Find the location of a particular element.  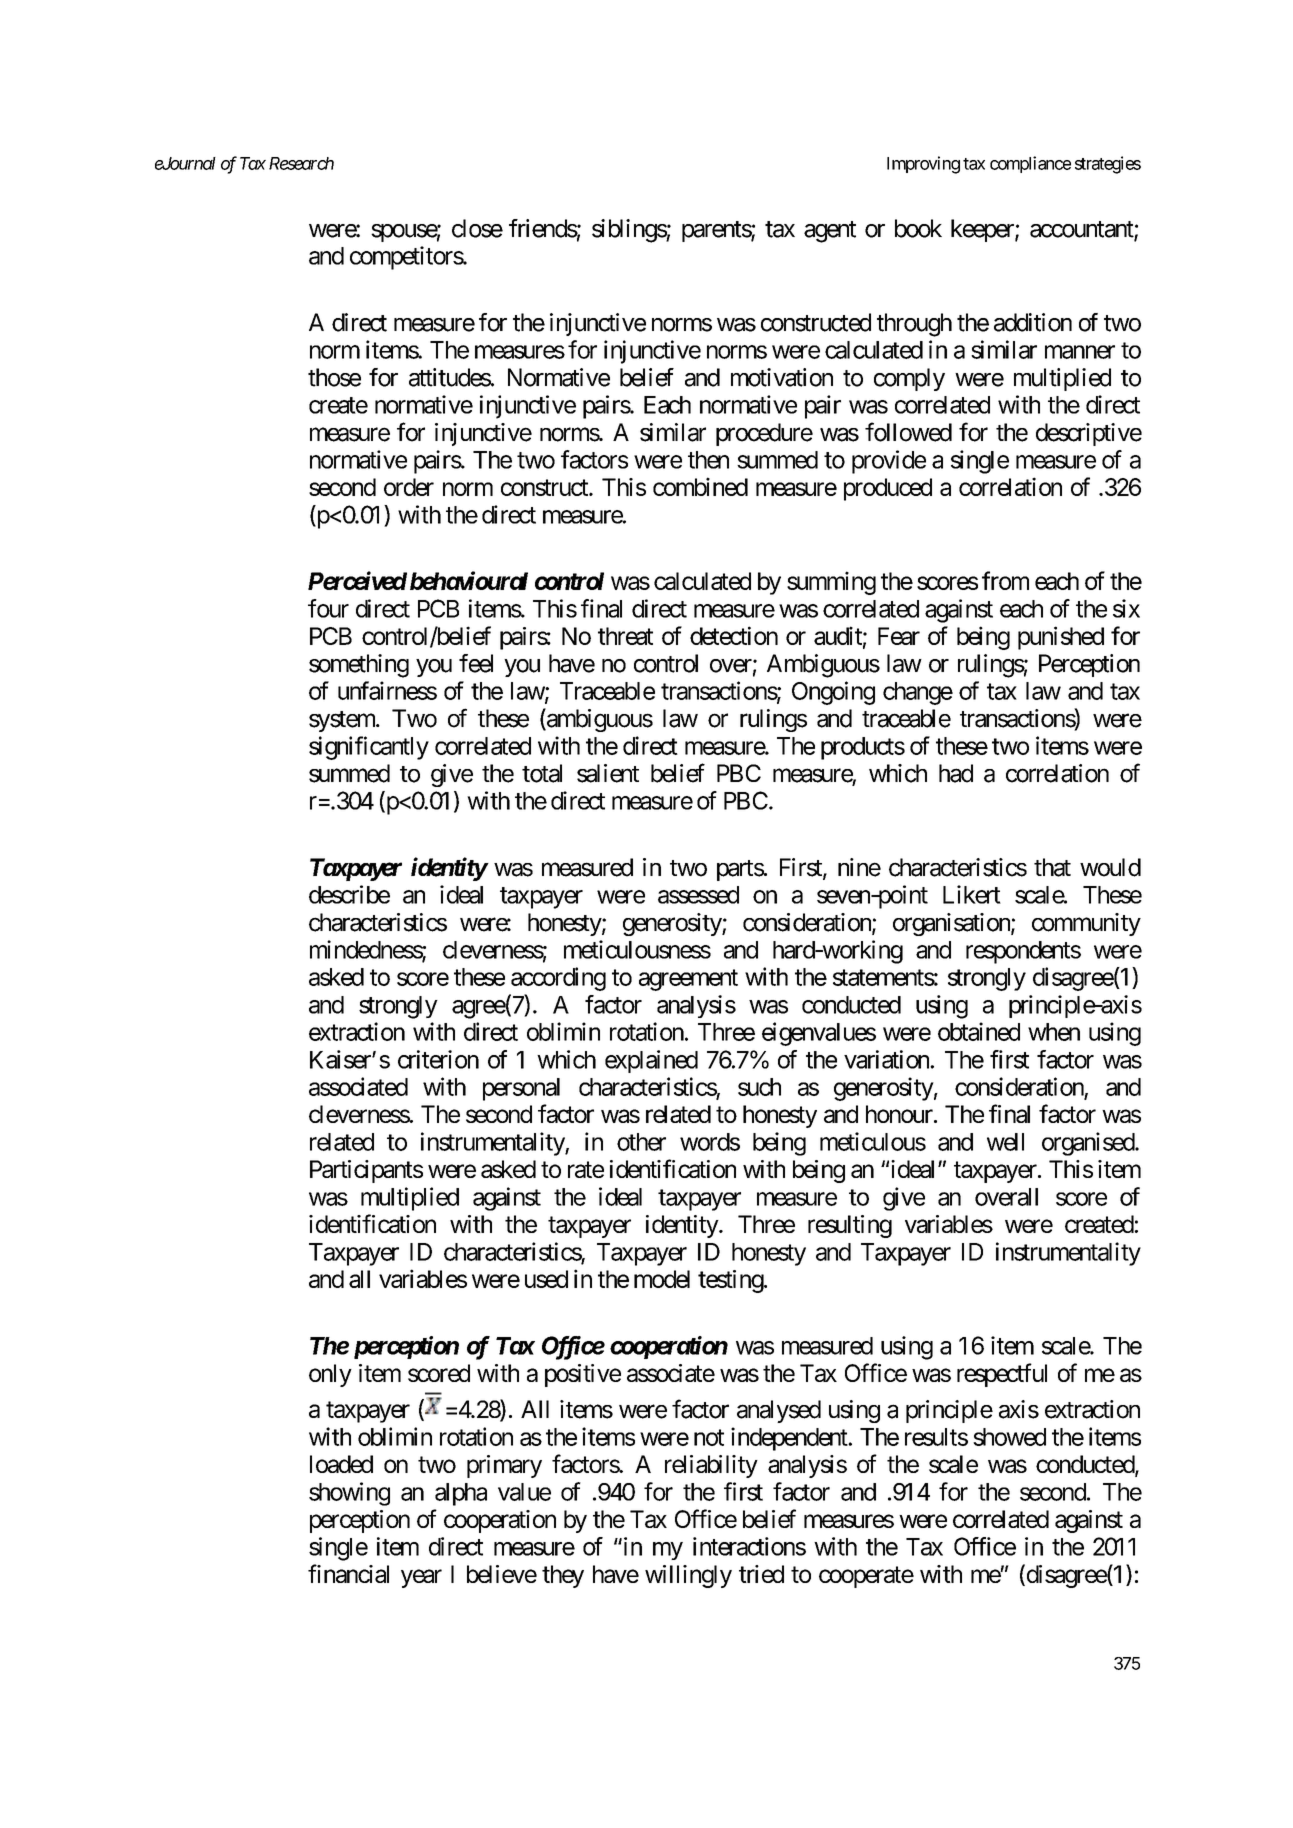

willingly is located at coordinates (688, 1576).
